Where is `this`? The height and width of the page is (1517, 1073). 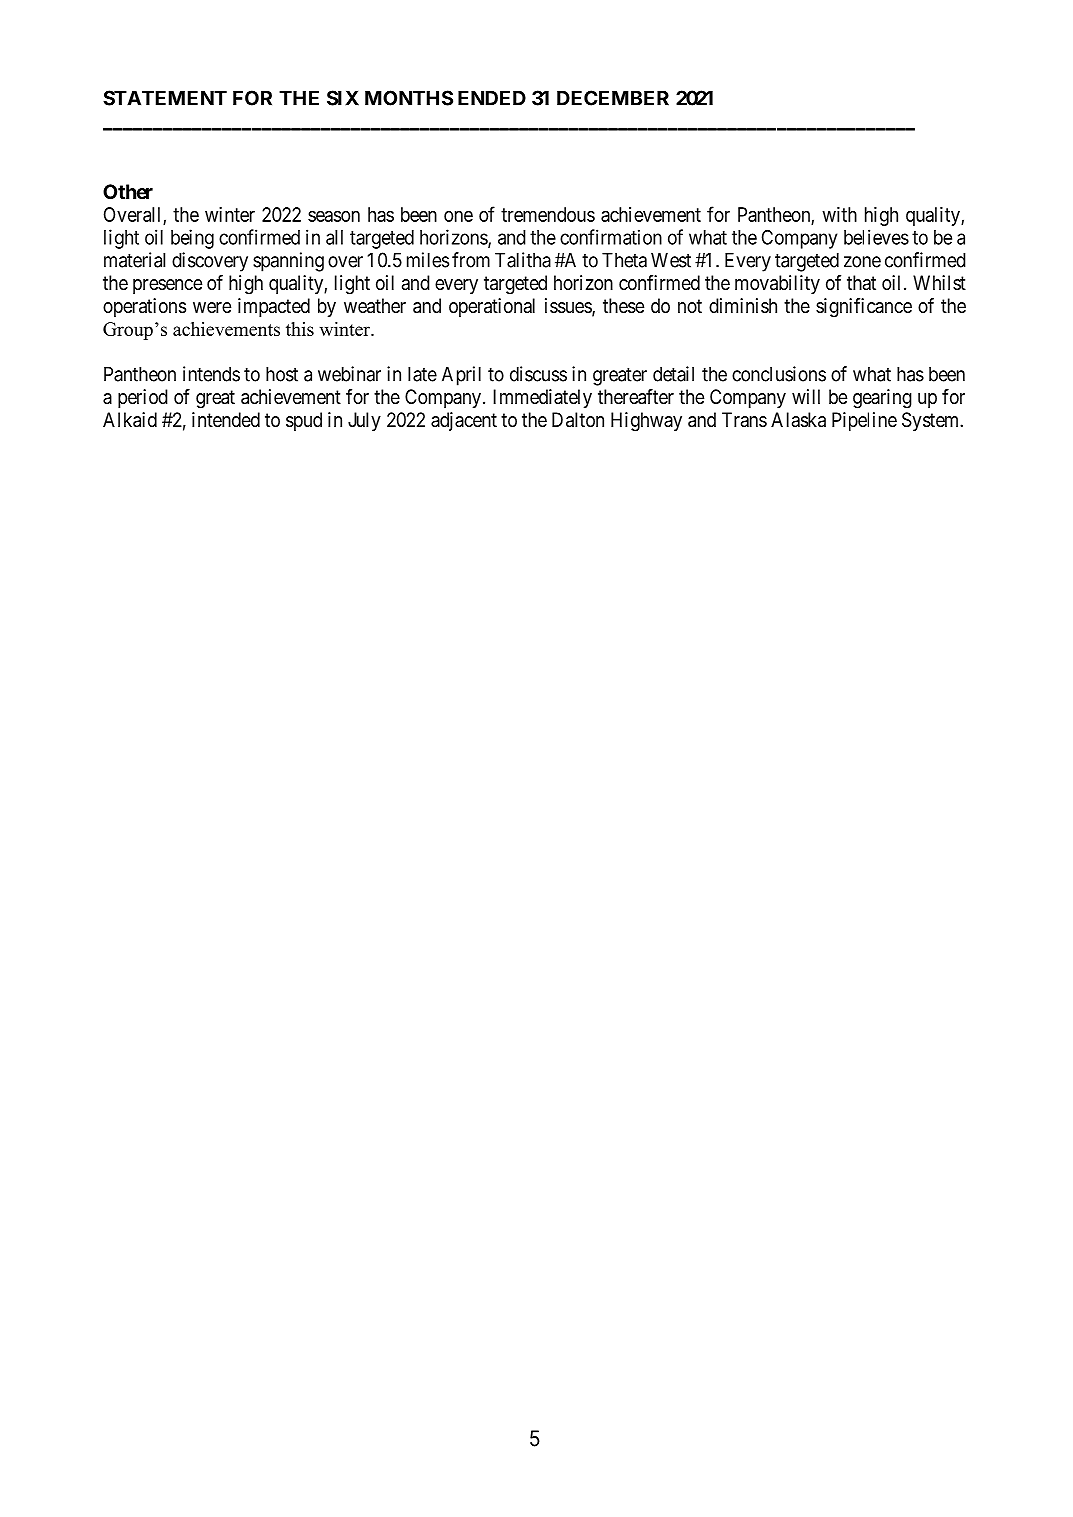 this is located at coordinates (300, 329).
